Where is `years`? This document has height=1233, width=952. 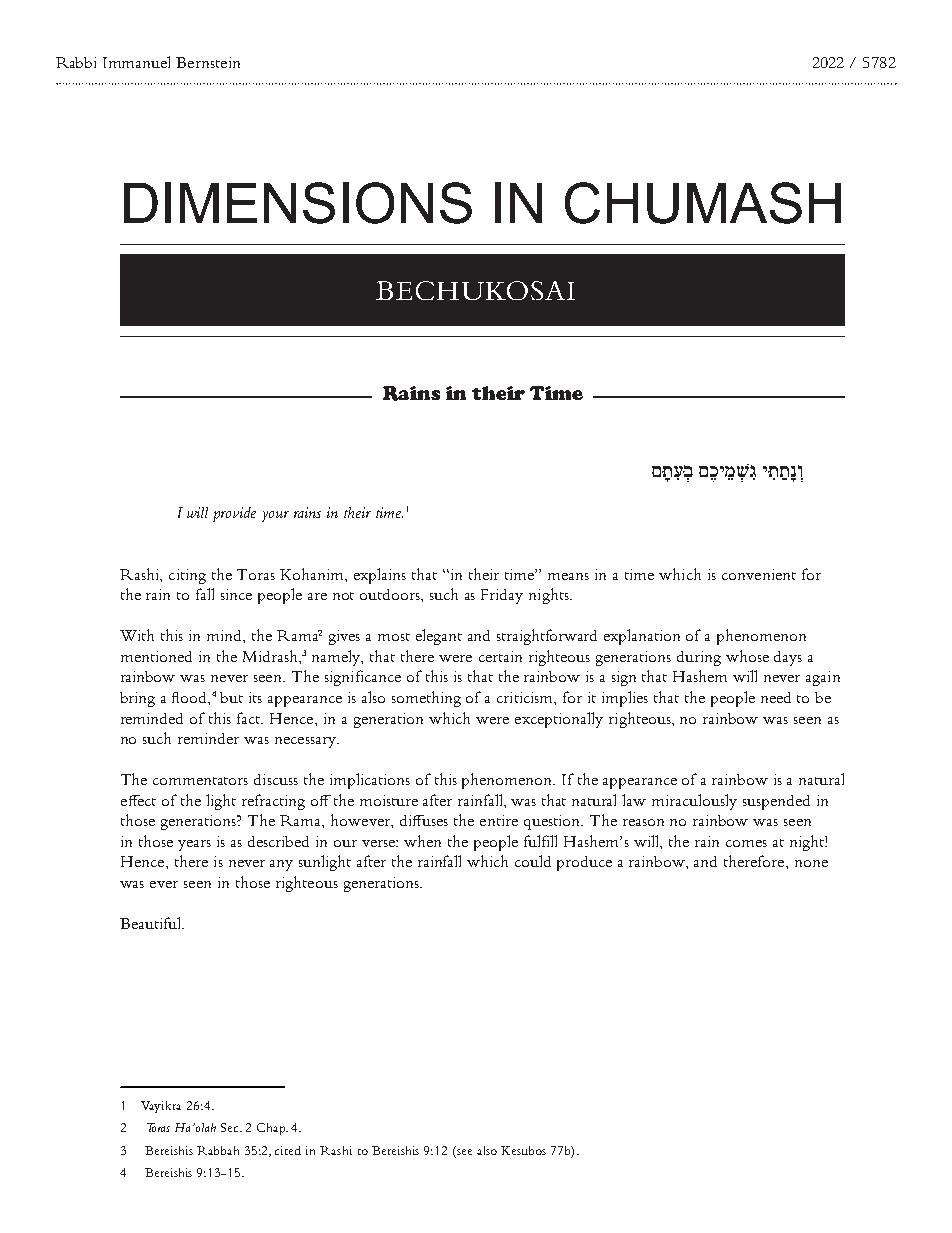 years is located at coordinates (194, 845).
